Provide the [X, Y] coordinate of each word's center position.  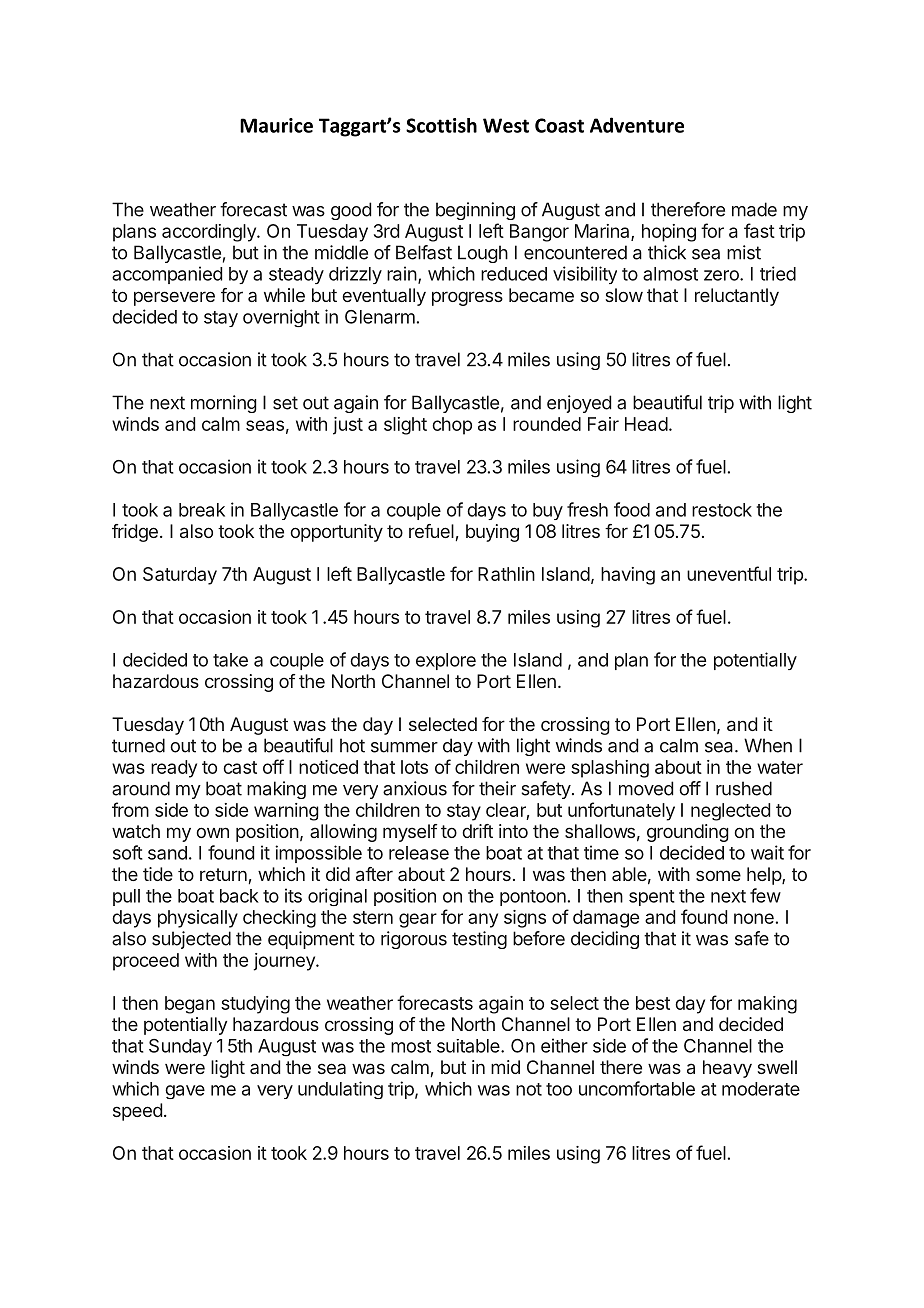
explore [446, 661]
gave [185, 1092]
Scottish [441, 125]
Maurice [276, 125]
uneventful [729, 573]
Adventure [637, 125]
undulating [340, 1090]
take [230, 660]
